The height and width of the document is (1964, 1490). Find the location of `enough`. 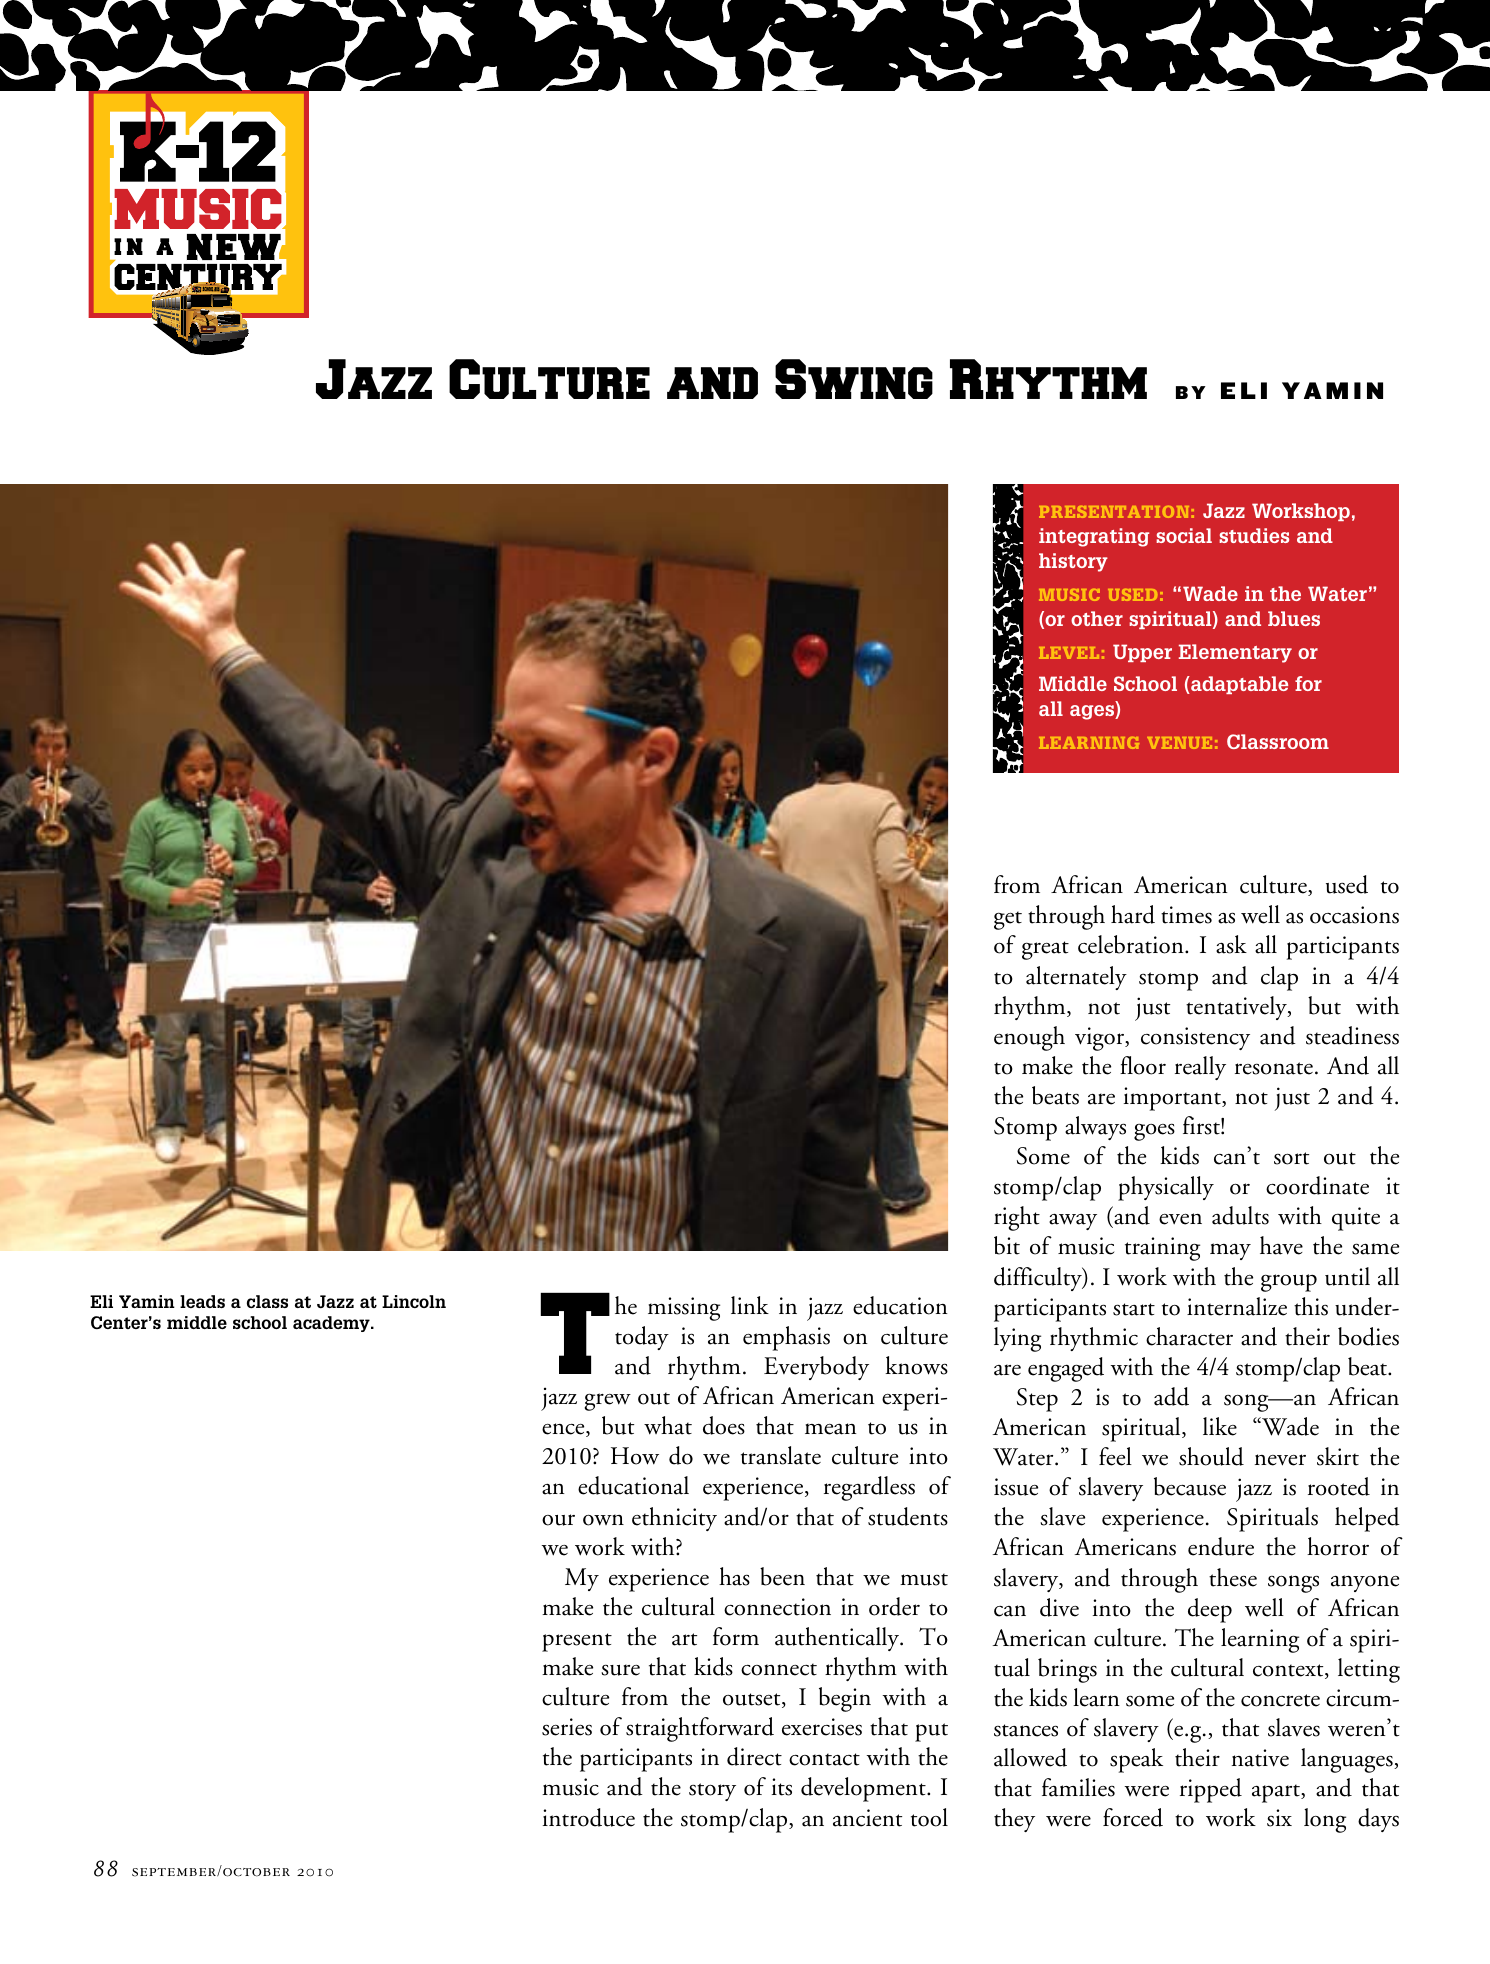

enough is located at coordinates (1029, 1038).
